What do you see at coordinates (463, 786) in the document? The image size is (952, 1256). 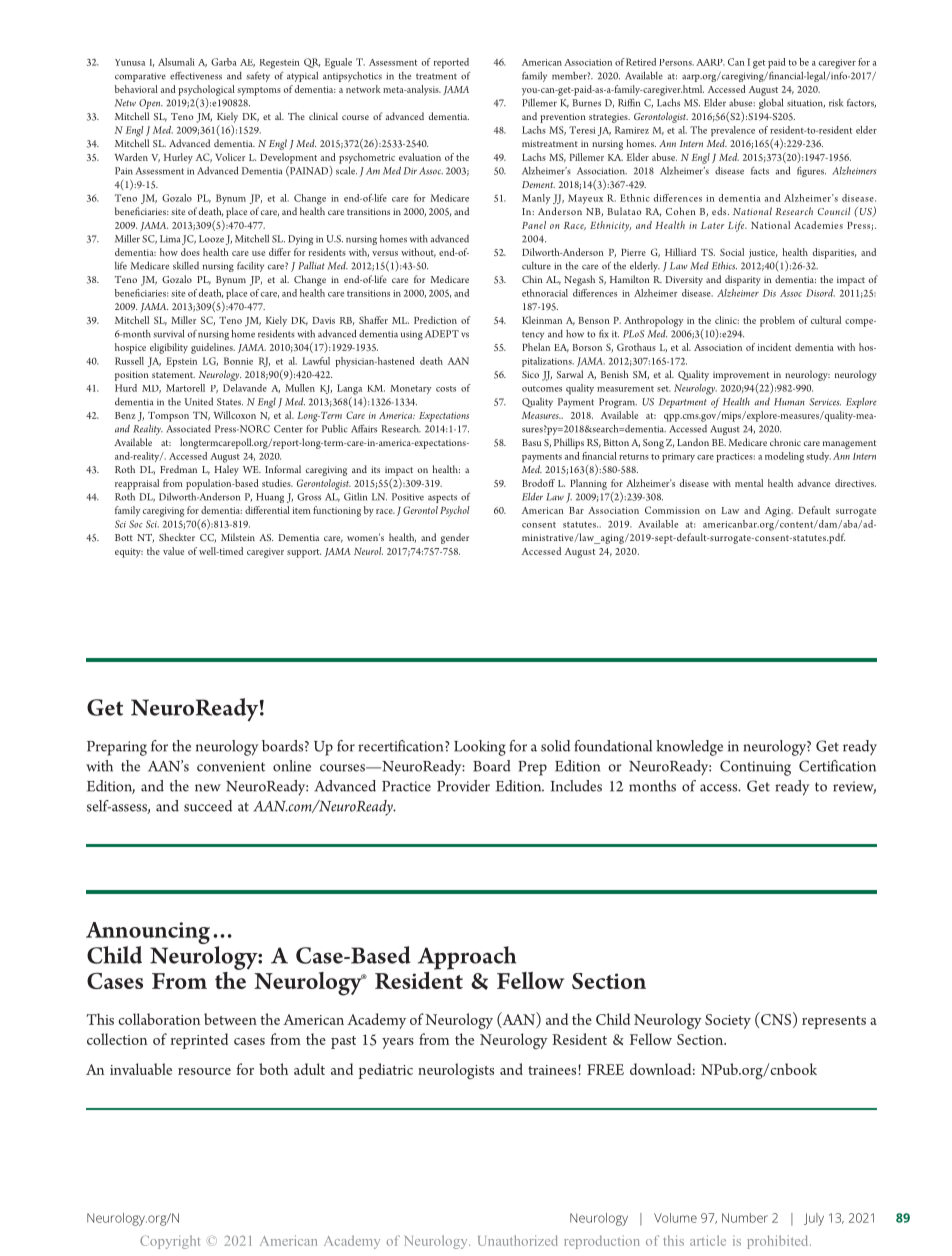 I see `Provider` at bounding box center [463, 786].
